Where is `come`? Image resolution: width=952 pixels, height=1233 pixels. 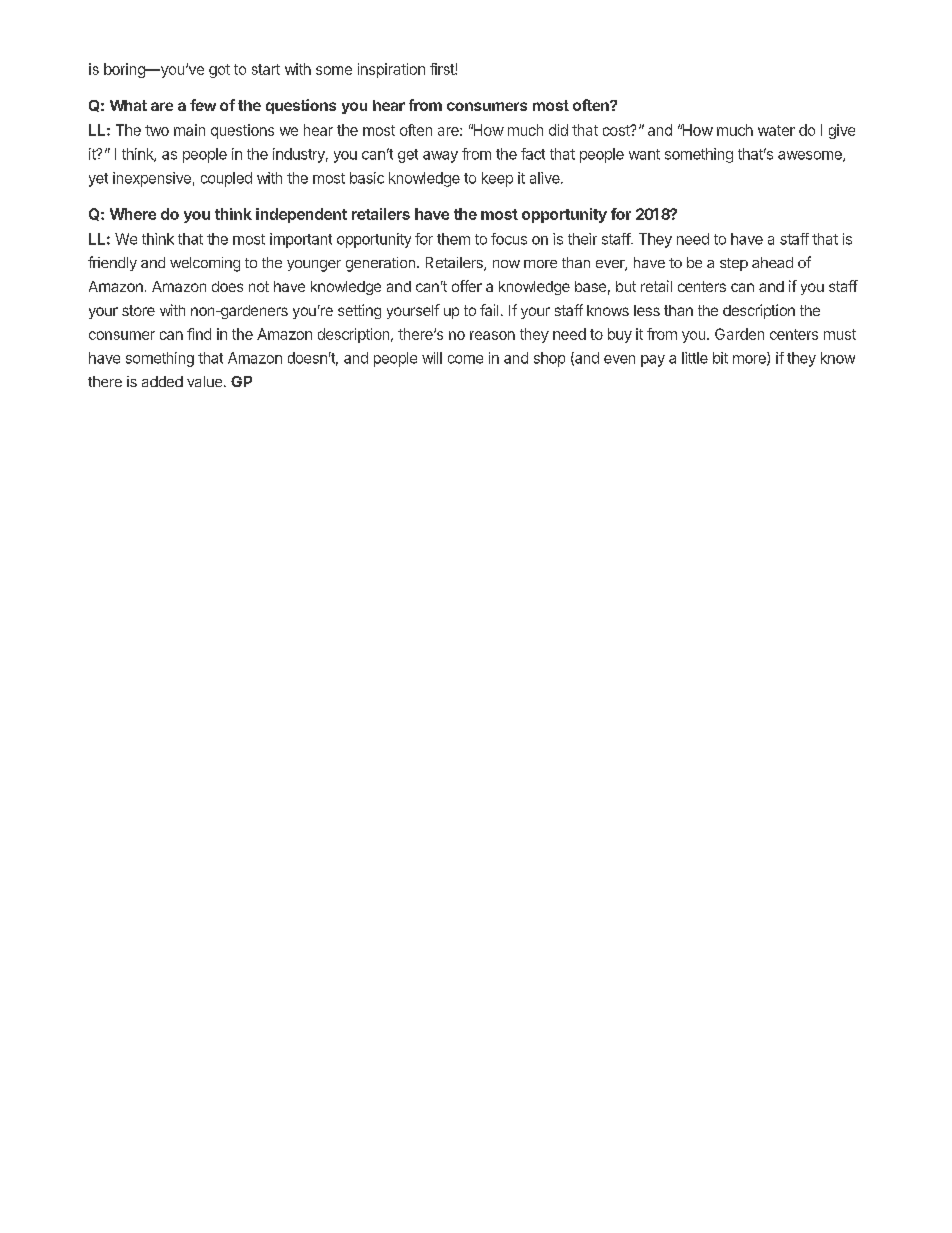
come is located at coordinates (465, 359).
